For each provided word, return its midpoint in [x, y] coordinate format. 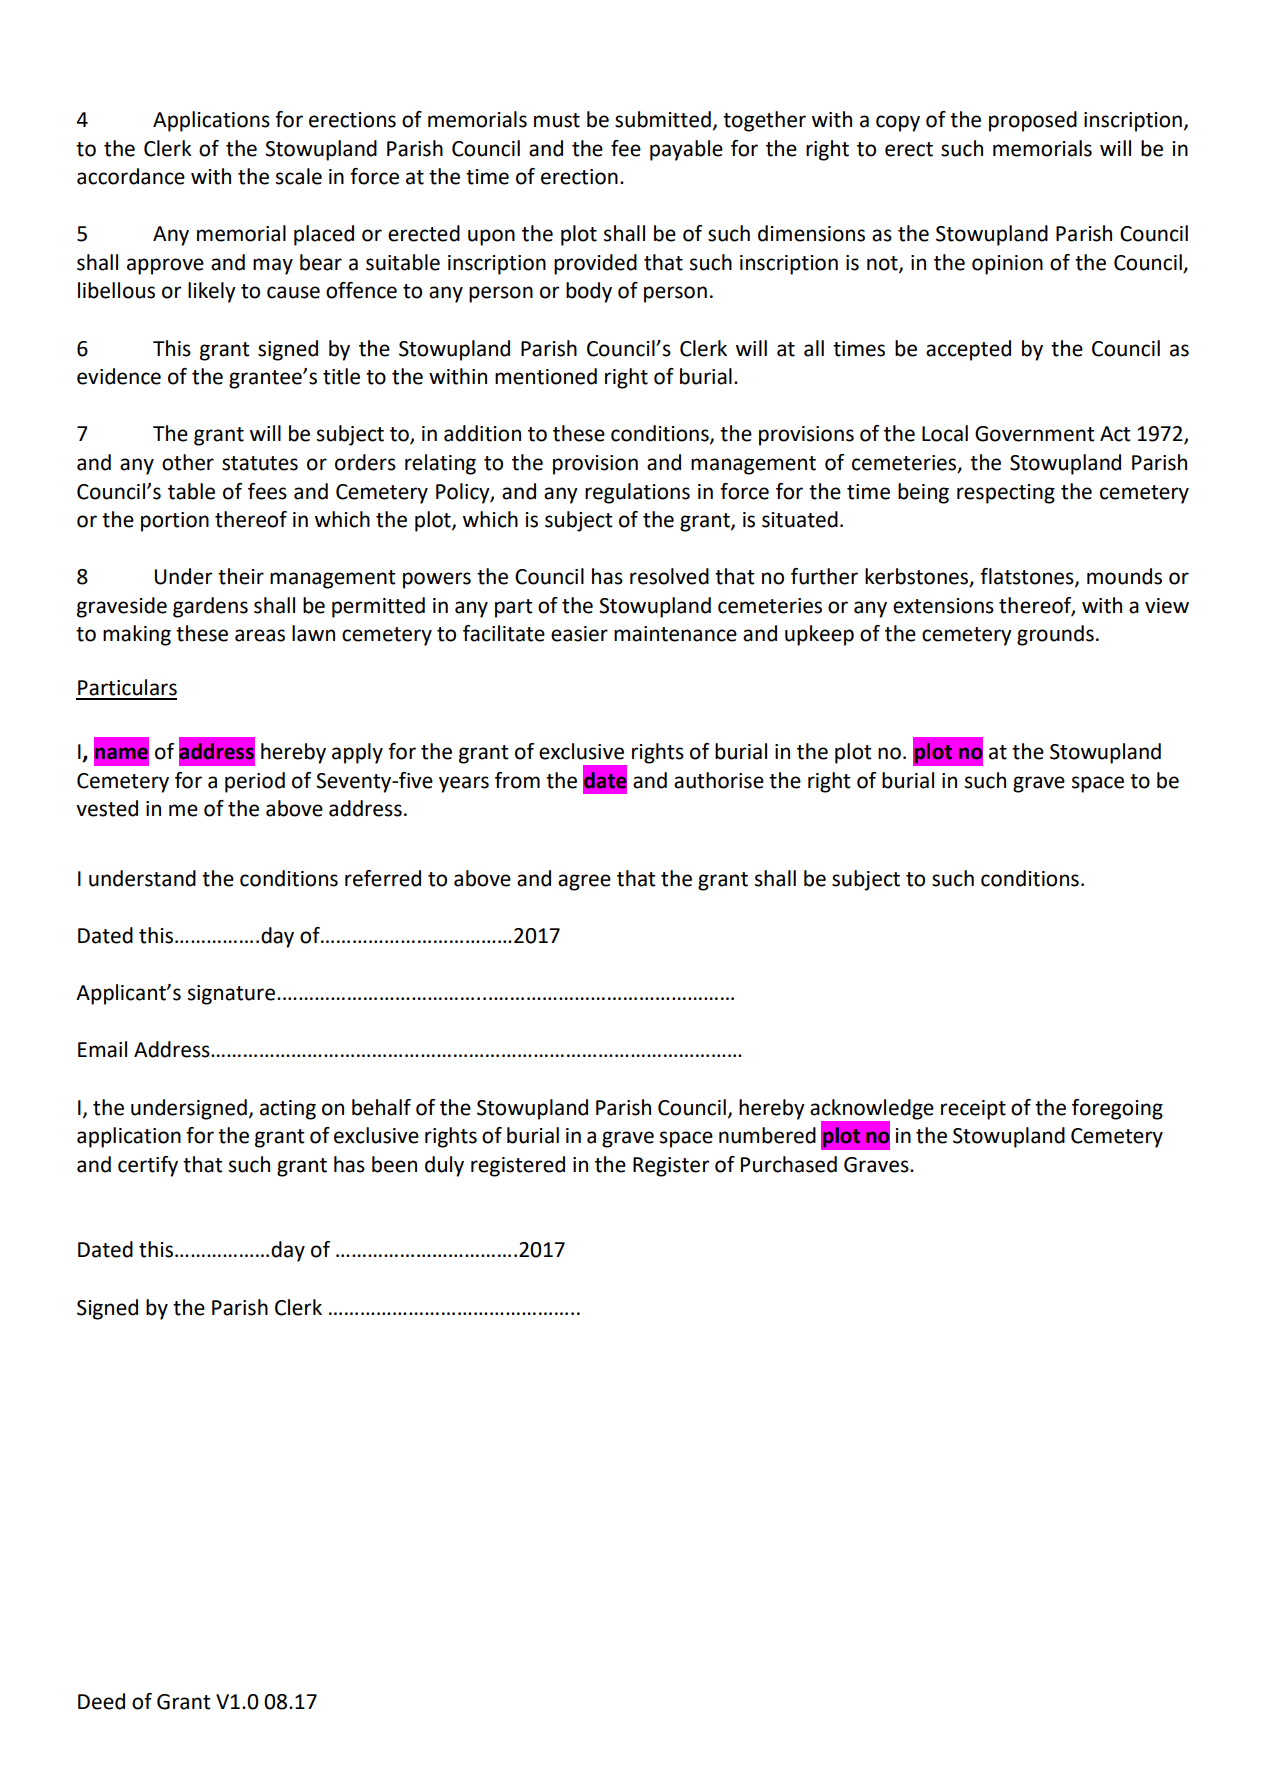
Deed [101, 1701]
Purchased [789, 1164]
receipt [973, 1110]
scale [299, 176]
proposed [1033, 121]
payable [686, 150]
